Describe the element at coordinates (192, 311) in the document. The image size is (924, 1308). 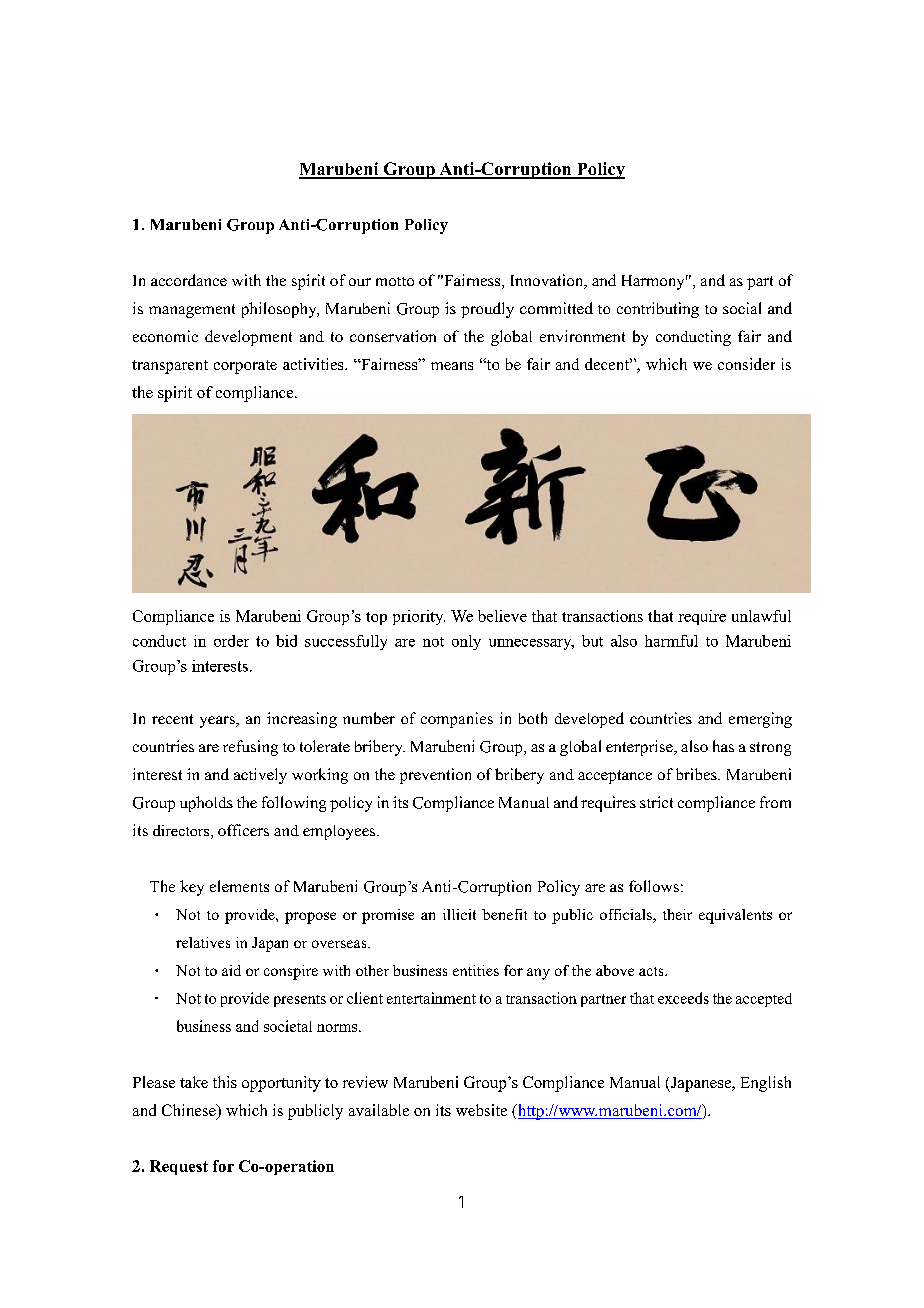
I see `management` at that location.
